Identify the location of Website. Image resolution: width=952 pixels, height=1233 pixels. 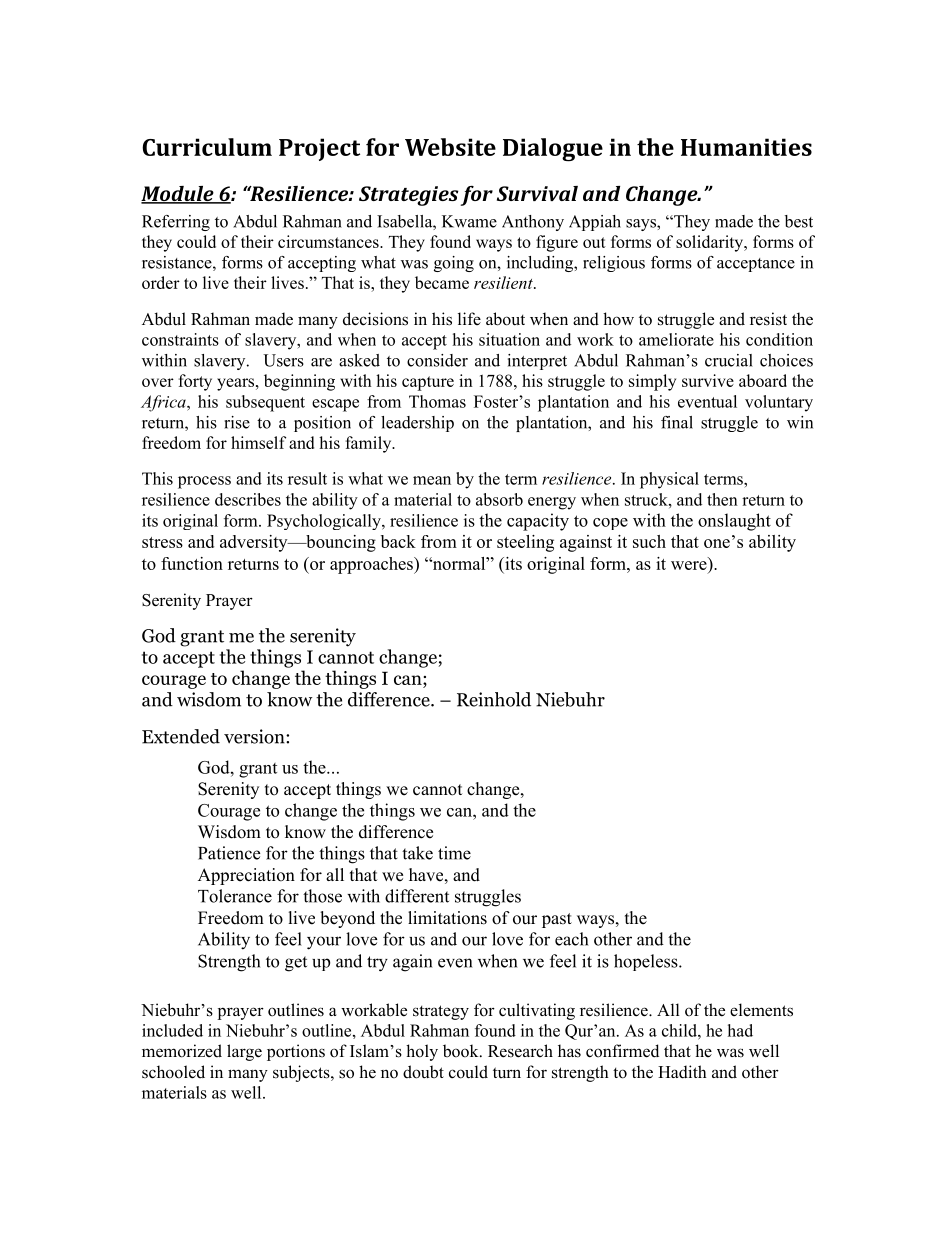
(450, 147).
